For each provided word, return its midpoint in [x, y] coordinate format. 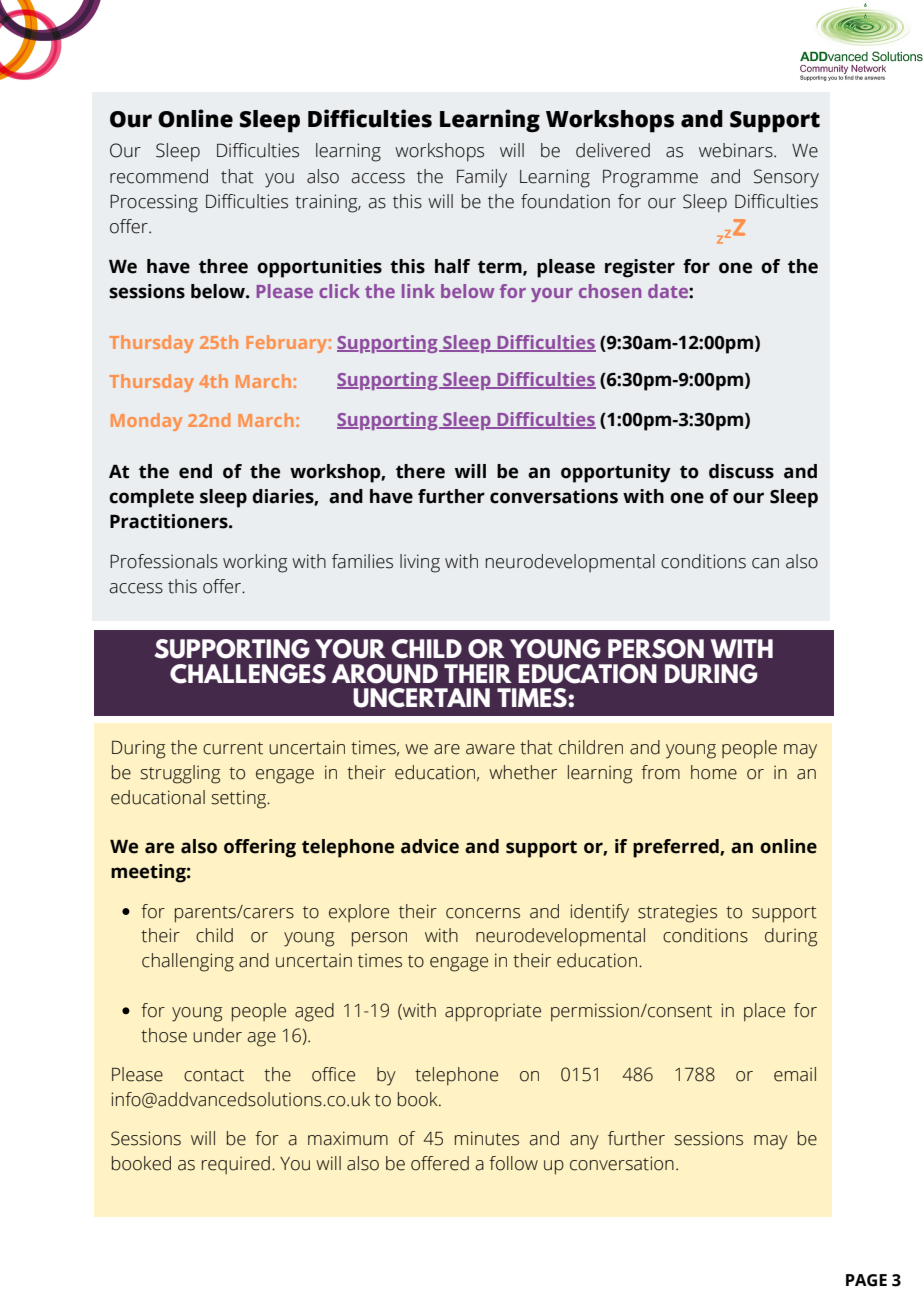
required [236, 1165]
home [714, 772]
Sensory [786, 178]
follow [513, 1163]
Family [482, 178]
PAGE [866, 1280]
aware [490, 749]
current [233, 748]
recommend [159, 176]
